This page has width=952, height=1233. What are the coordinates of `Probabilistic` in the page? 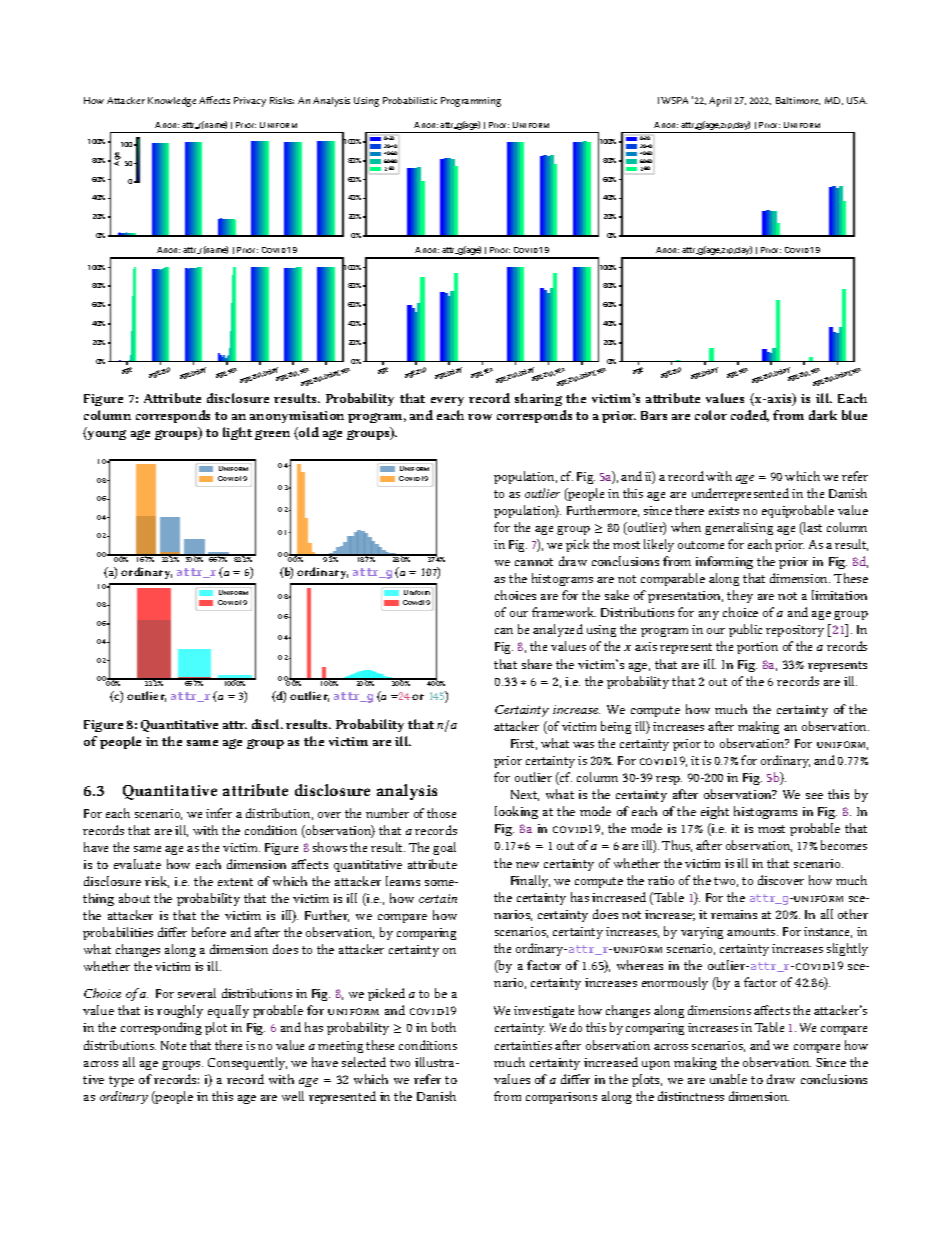 It's located at (410, 100).
